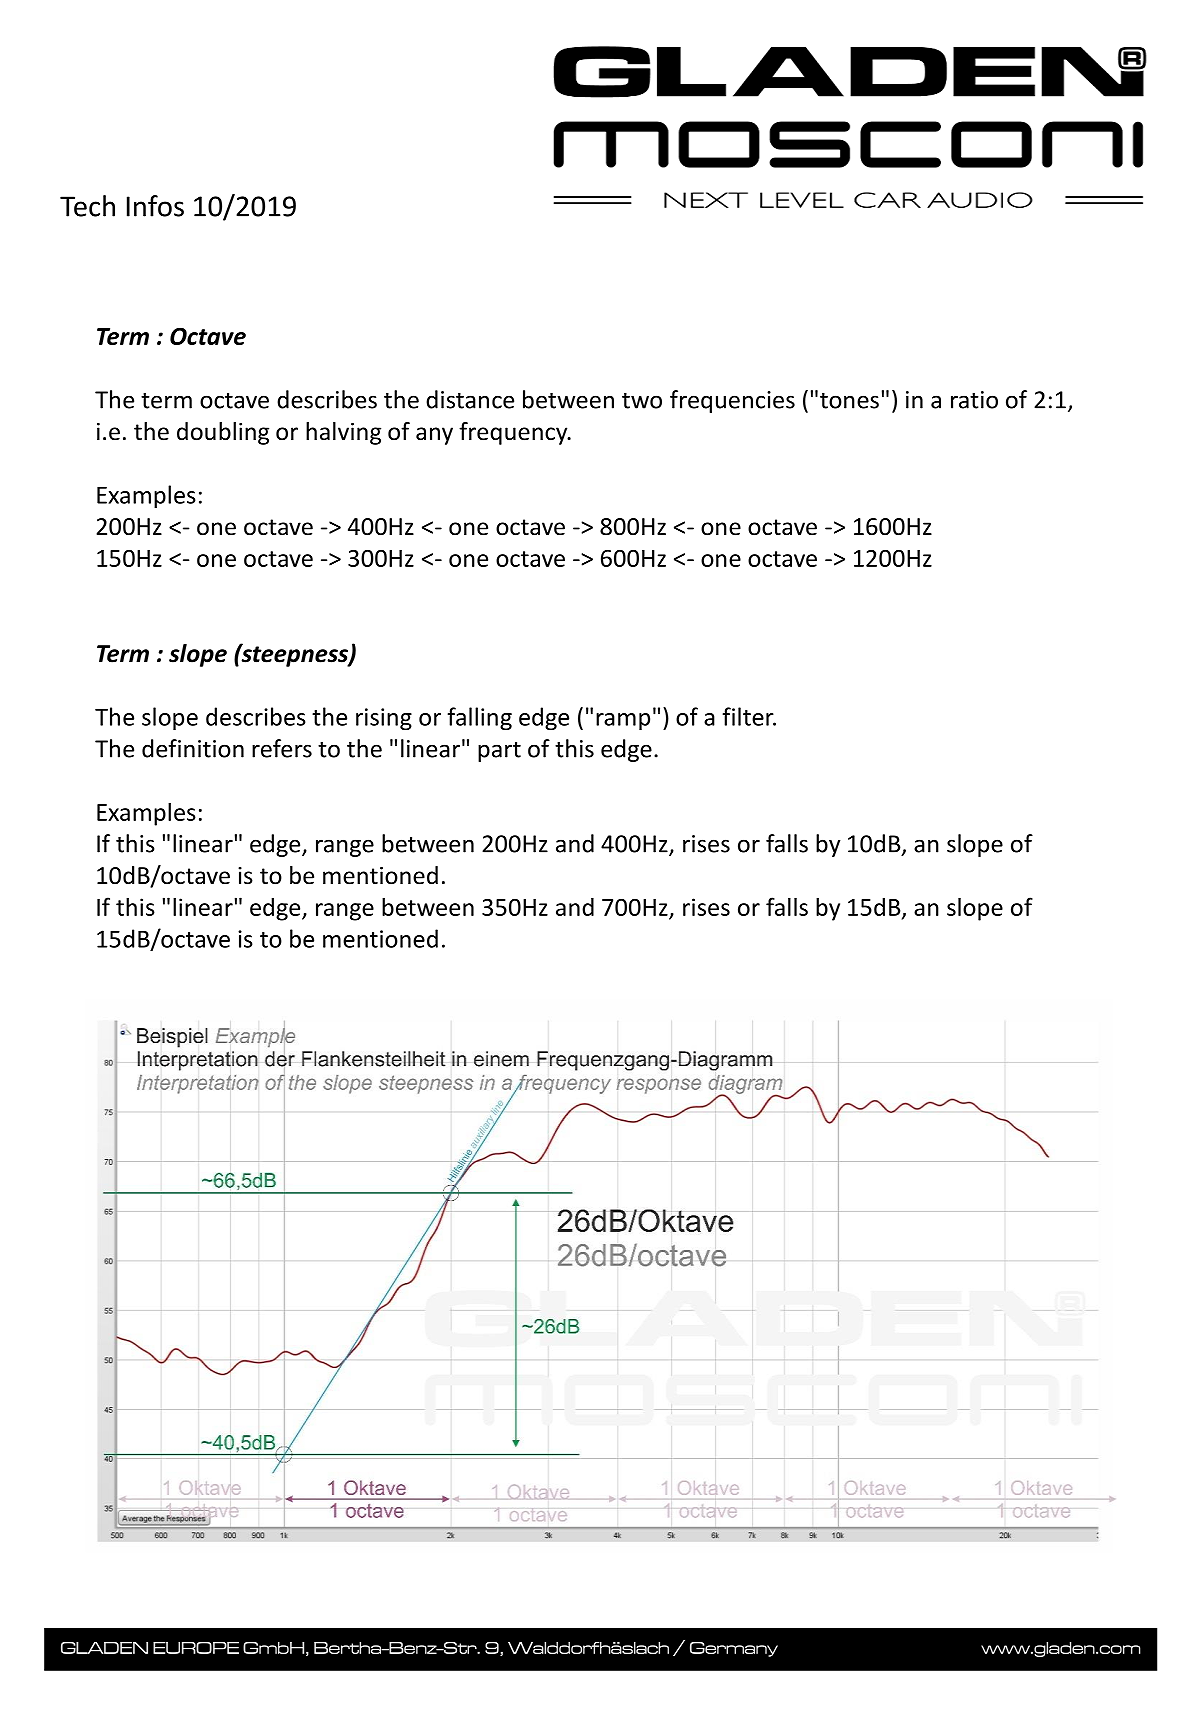 This image has height=1718, width=1190. What do you see at coordinates (155, 206) in the image?
I see `Infos` at bounding box center [155, 206].
